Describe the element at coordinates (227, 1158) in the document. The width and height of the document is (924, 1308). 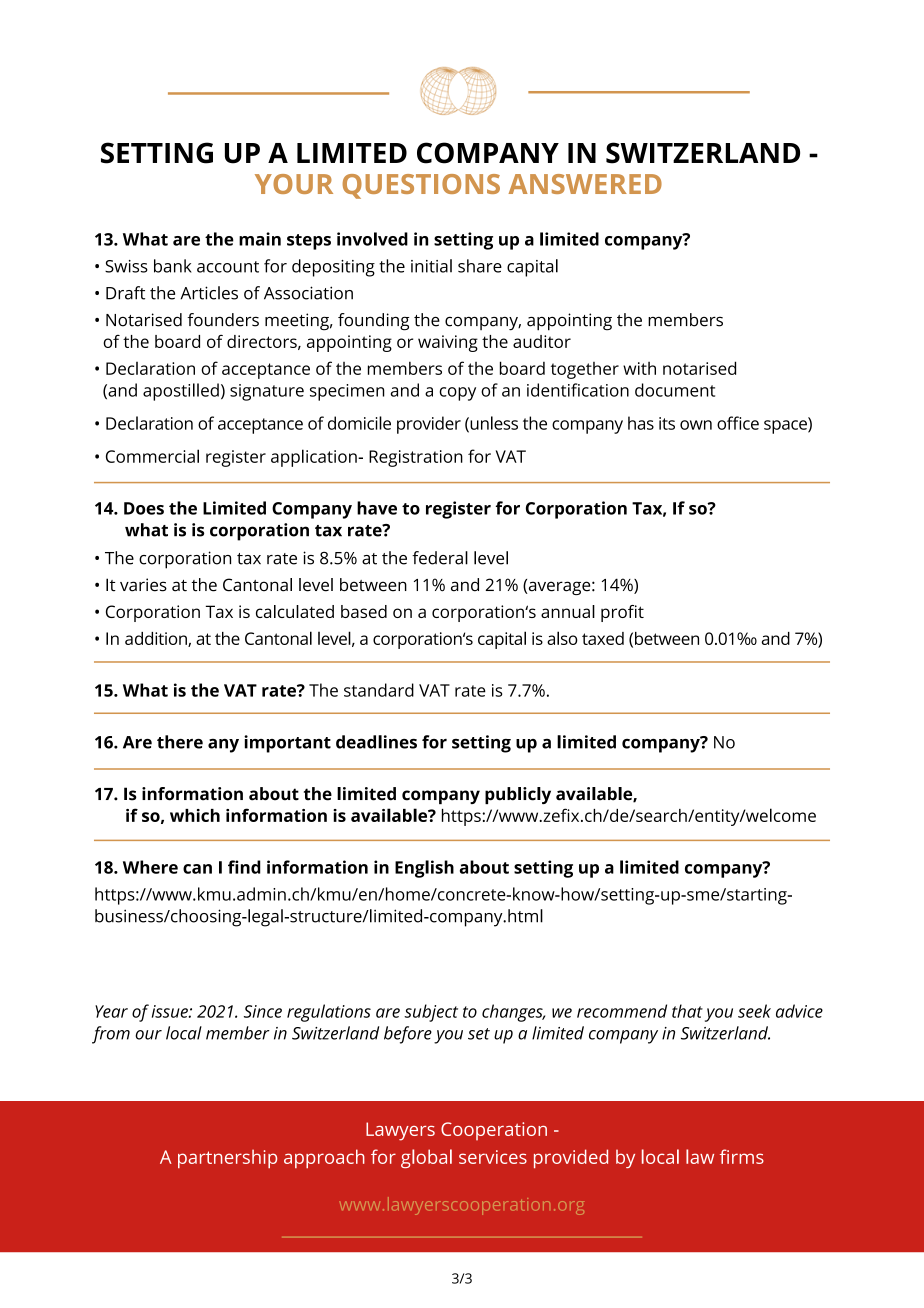
I see `partnership` at that location.
